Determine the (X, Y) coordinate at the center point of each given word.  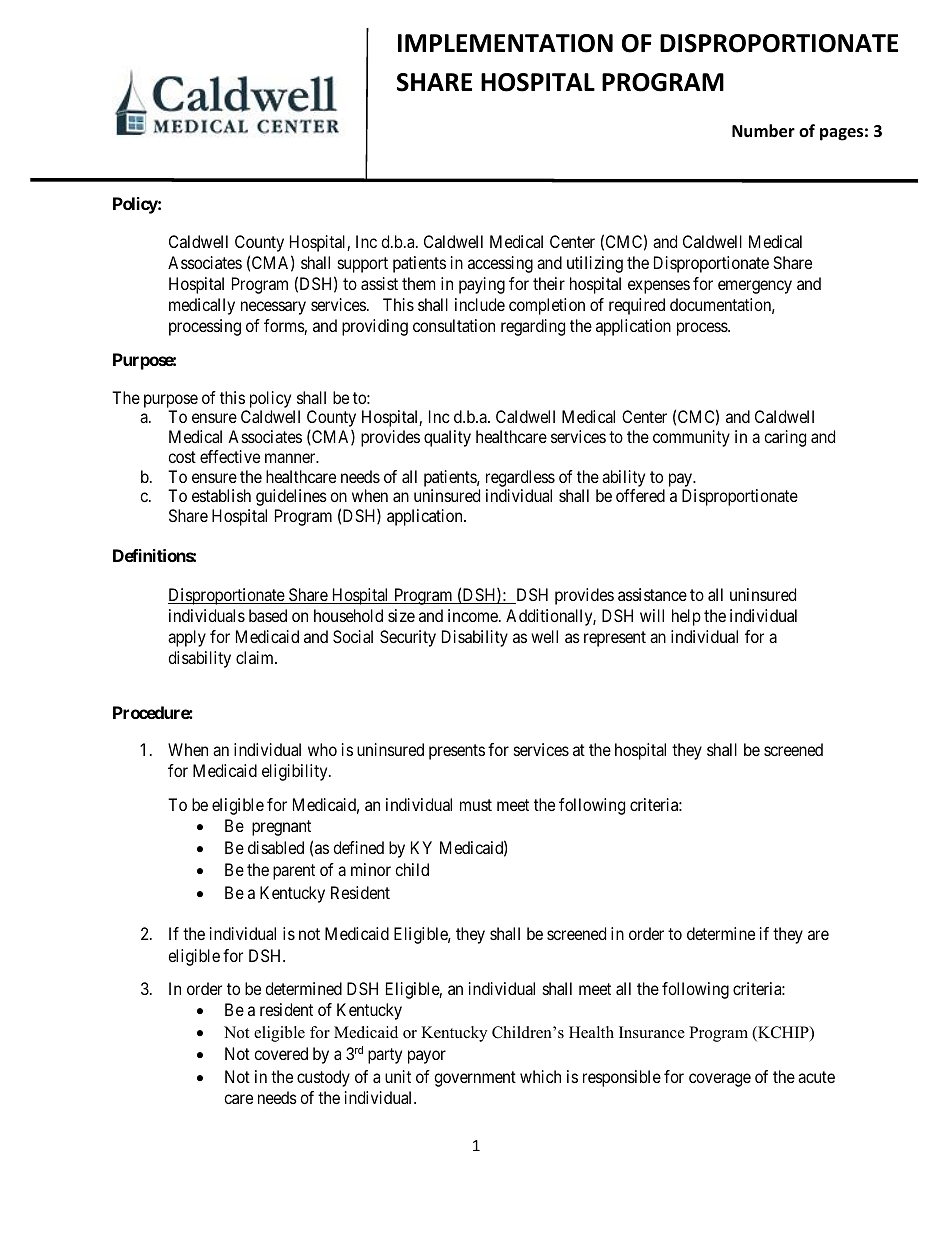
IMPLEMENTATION (505, 43)
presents (457, 752)
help (686, 617)
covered (281, 1053)
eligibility (296, 772)
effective (230, 456)
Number (763, 131)
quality (447, 438)
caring (785, 438)
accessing (500, 264)
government (475, 1079)
